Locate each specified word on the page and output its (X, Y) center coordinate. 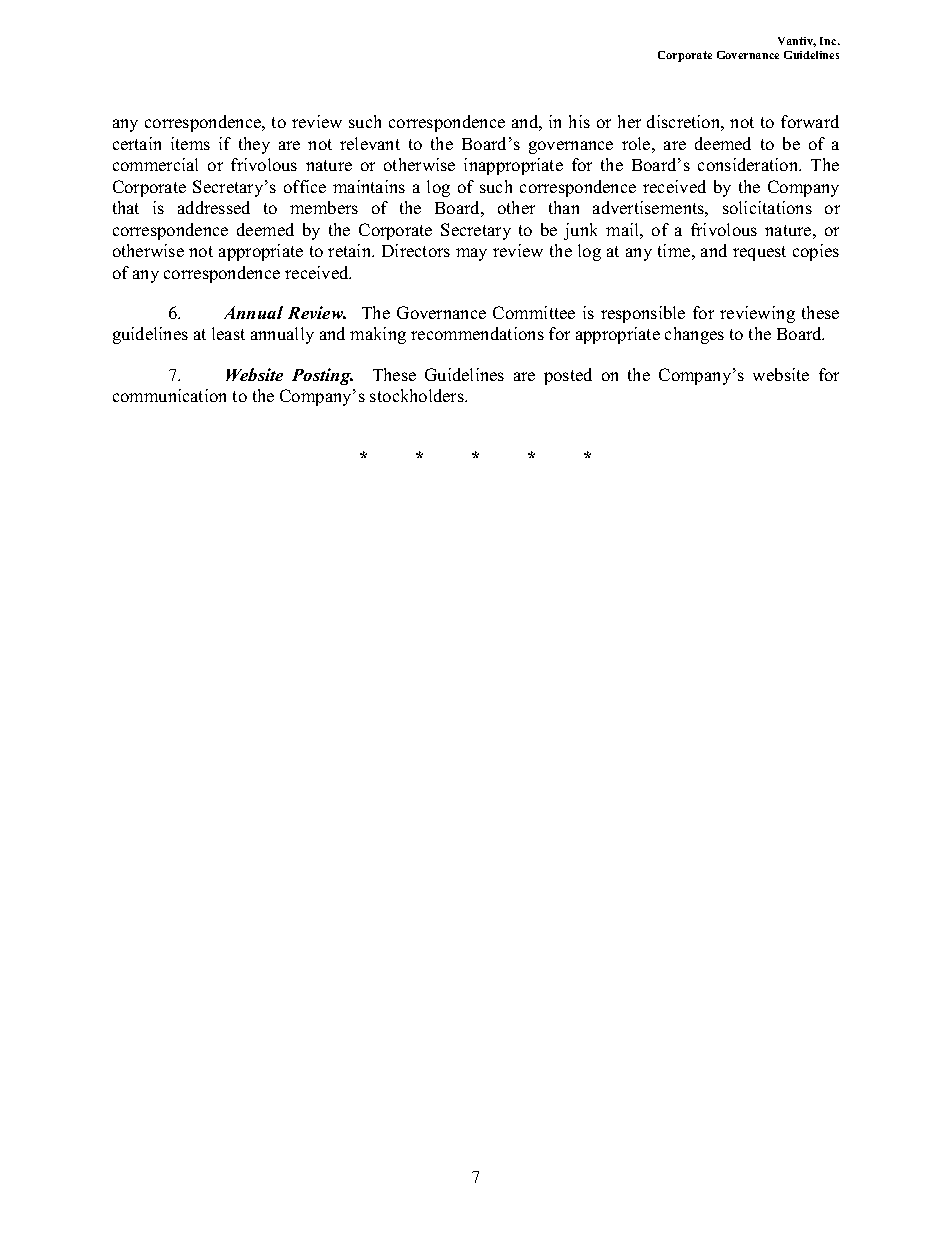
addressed (214, 207)
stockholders (418, 395)
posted (568, 376)
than (564, 207)
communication (169, 395)
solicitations (767, 207)
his (579, 121)
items (190, 143)
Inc (829, 41)
